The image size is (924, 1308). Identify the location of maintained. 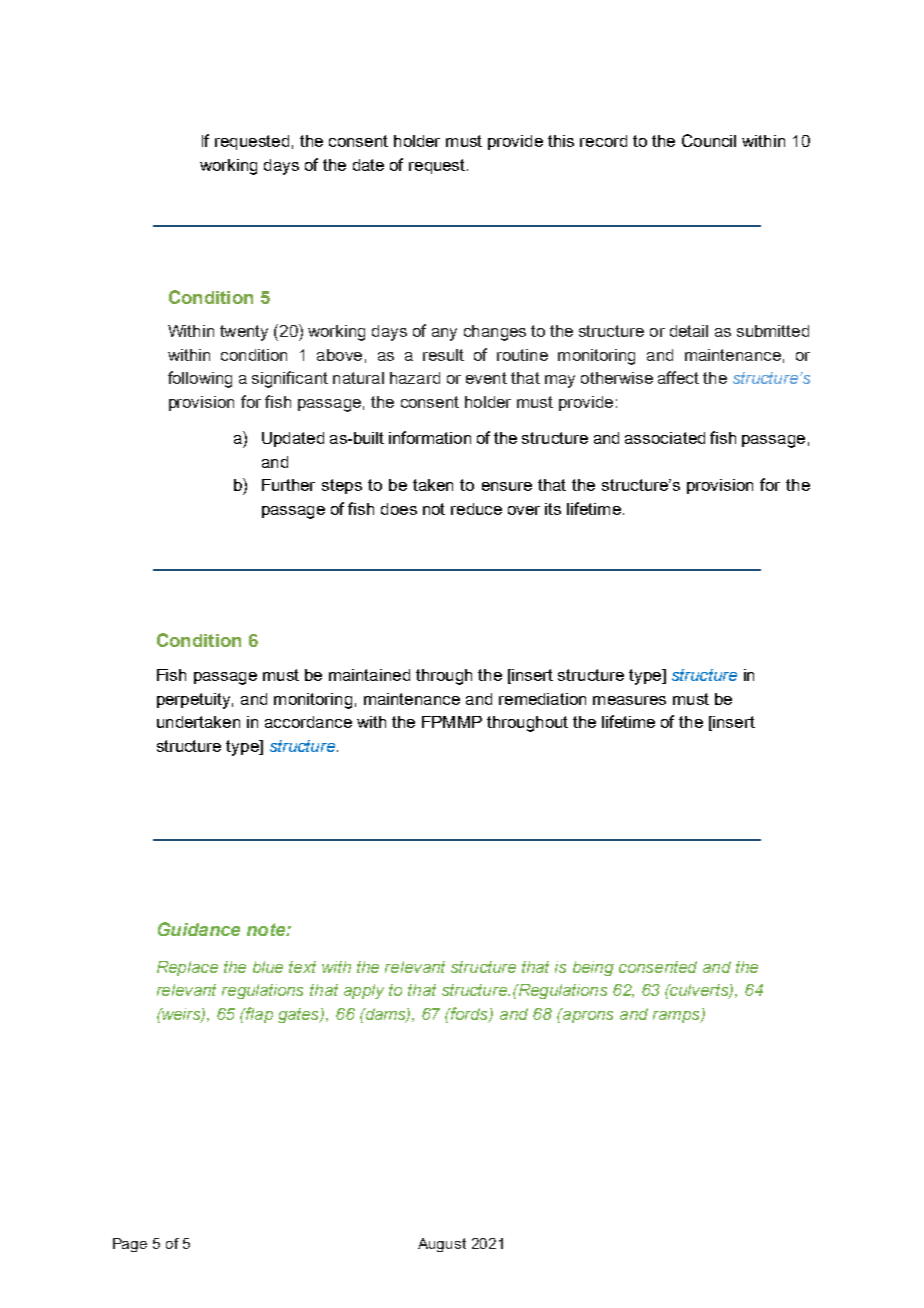
(369, 675).
